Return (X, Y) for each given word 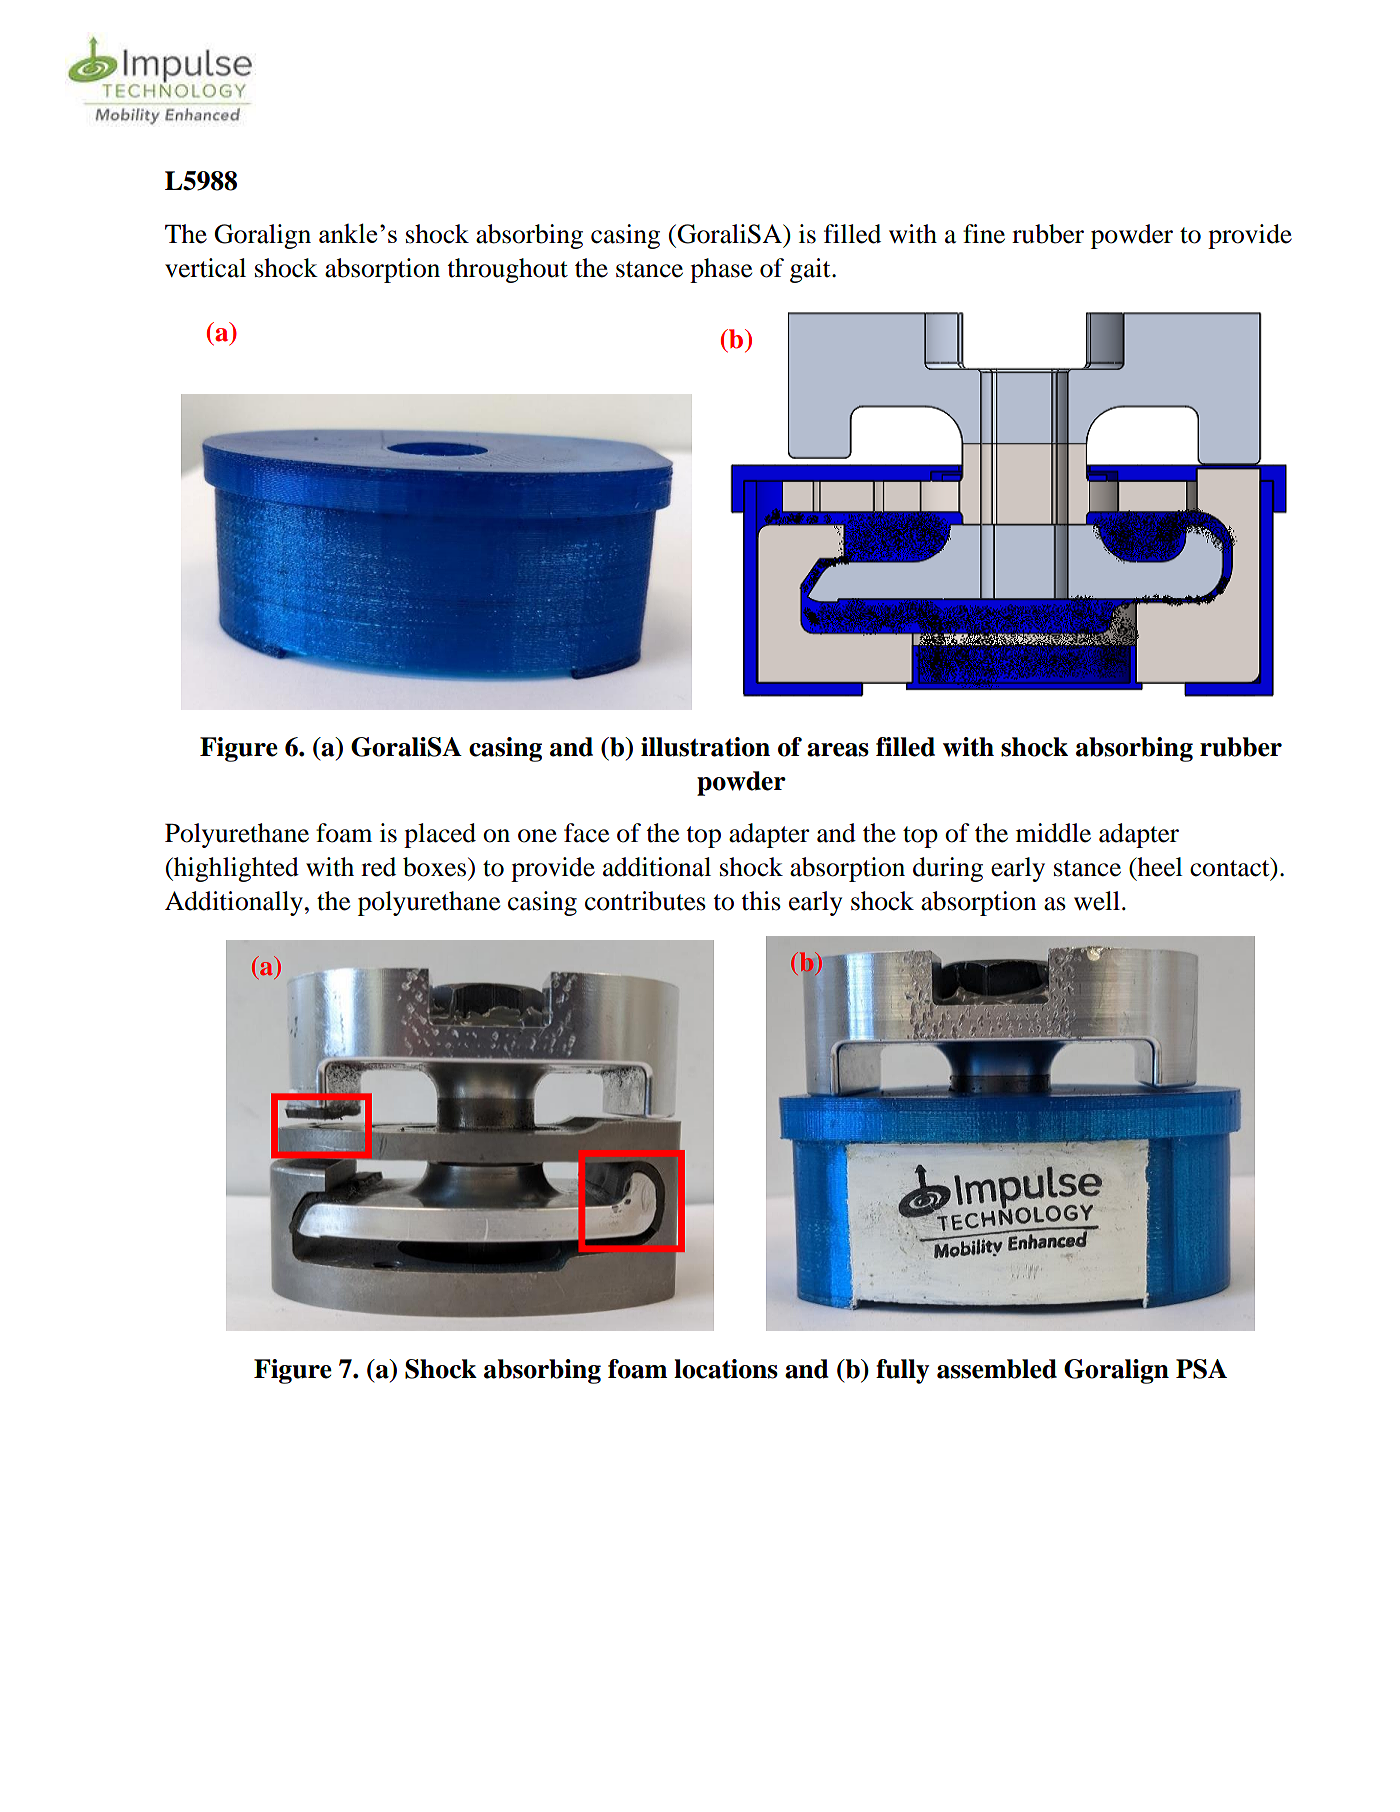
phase (721, 270)
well (1097, 901)
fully (902, 1371)
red (378, 867)
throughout (508, 270)
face (586, 833)
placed (440, 835)
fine (984, 234)
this (761, 901)
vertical (205, 268)
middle (1053, 833)
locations (726, 1369)
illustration (705, 747)
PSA (1201, 1369)
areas (838, 750)
